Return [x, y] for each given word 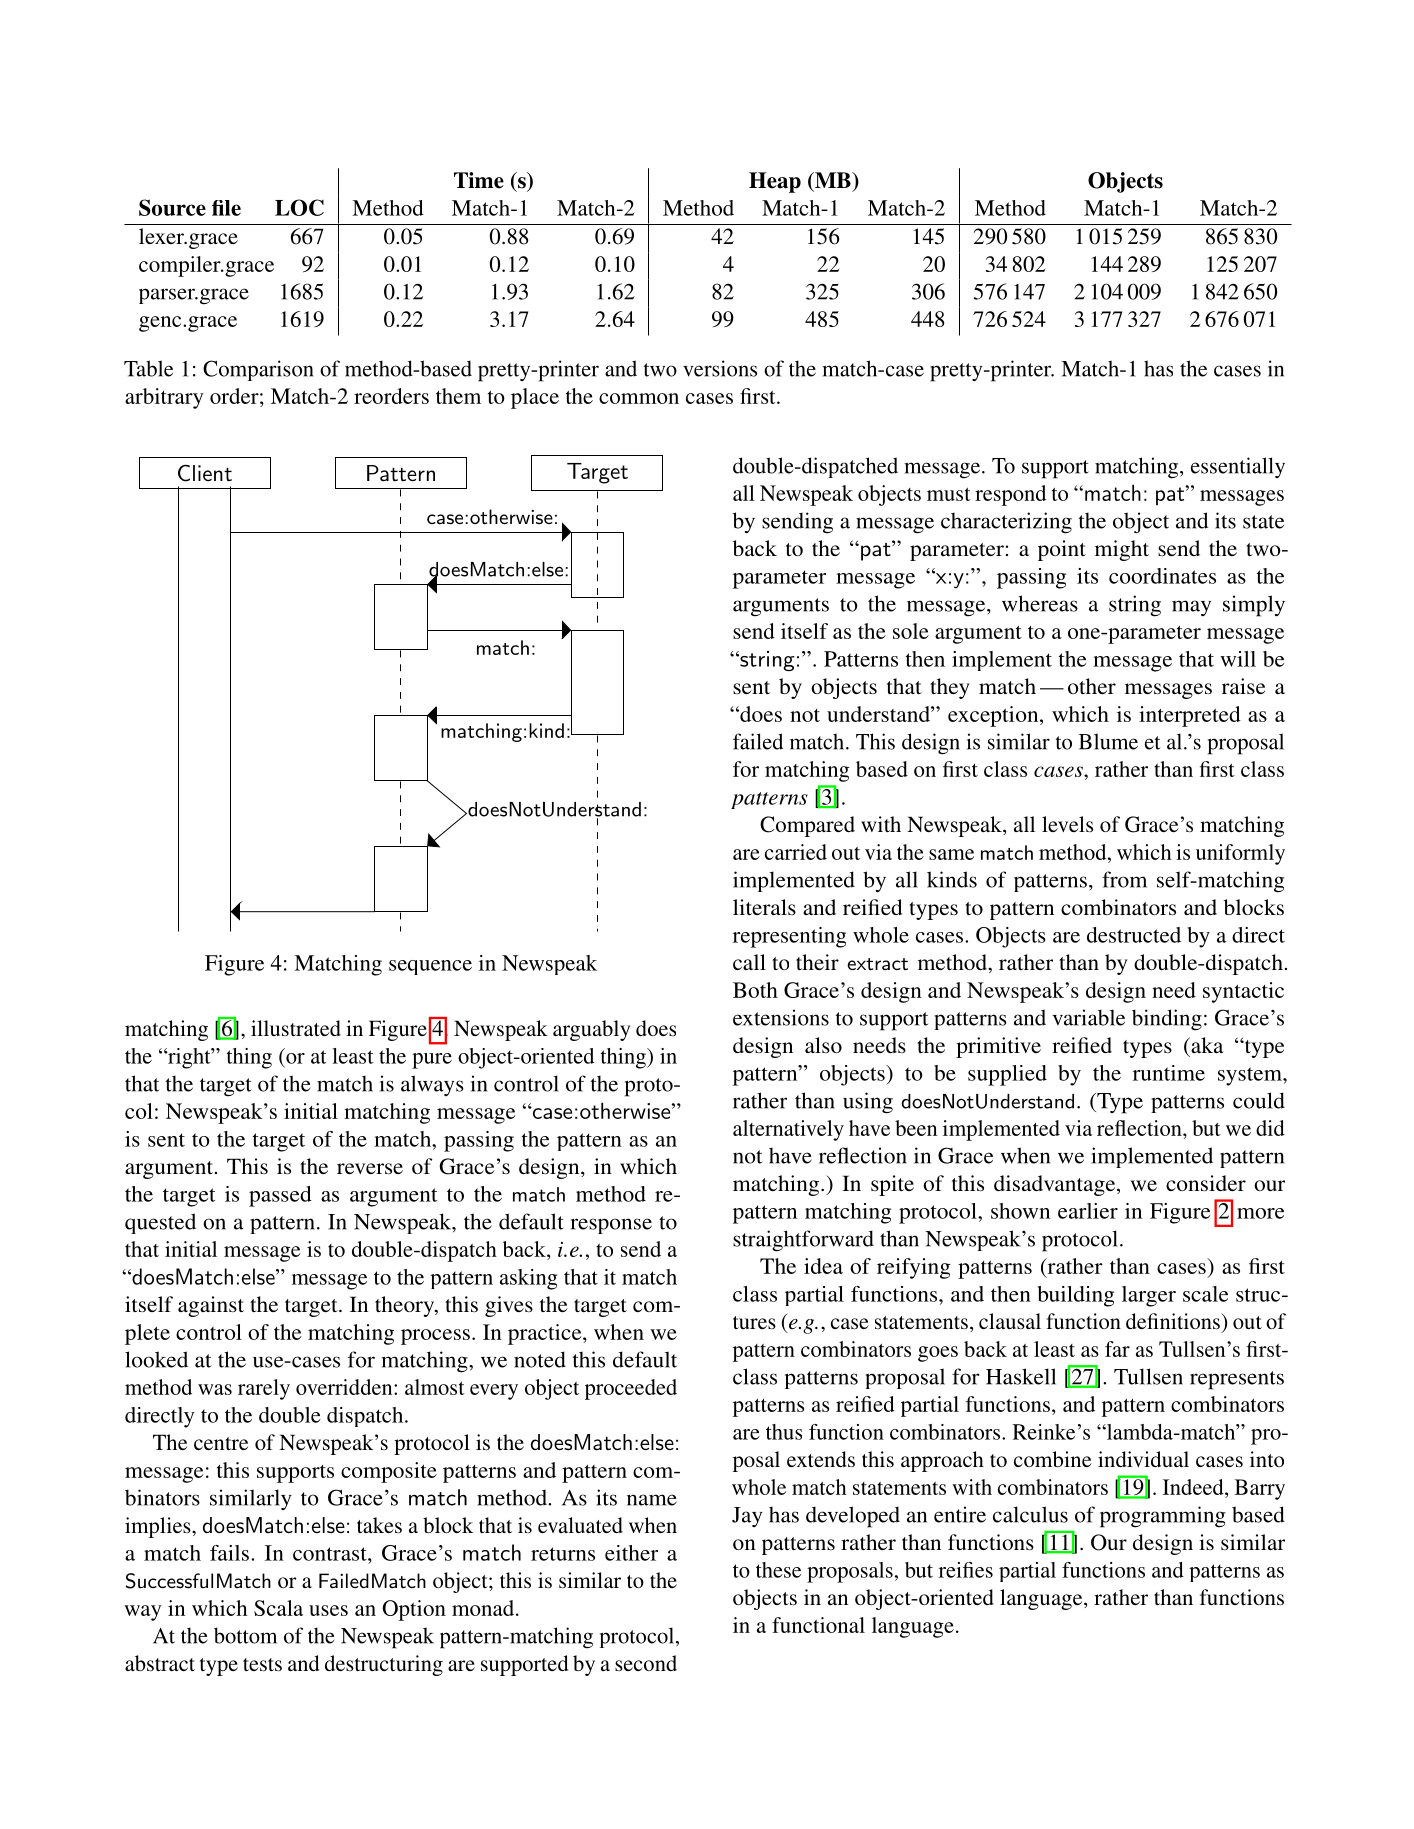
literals [764, 907]
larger [1149, 1296]
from [1124, 879]
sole [911, 631]
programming [1163, 1517]
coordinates [1162, 576]
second [646, 1663]
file [226, 208]
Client [205, 473]
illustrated [296, 1028]
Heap [775, 182]
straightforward [803, 1241]
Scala [278, 1608]
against [211, 1306]
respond [1010, 495]
